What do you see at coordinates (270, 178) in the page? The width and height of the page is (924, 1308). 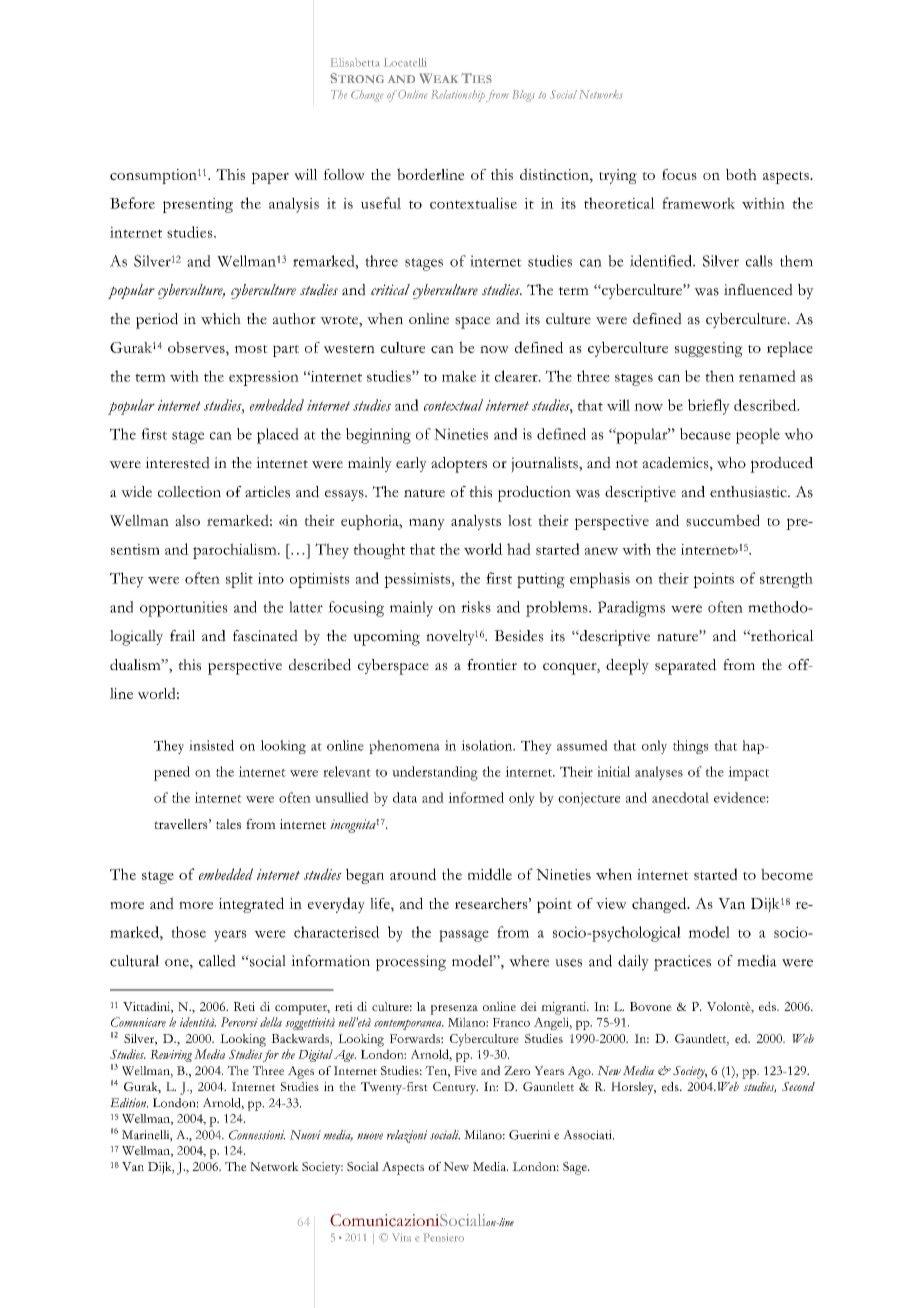 I see `paper` at bounding box center [270, 178].
